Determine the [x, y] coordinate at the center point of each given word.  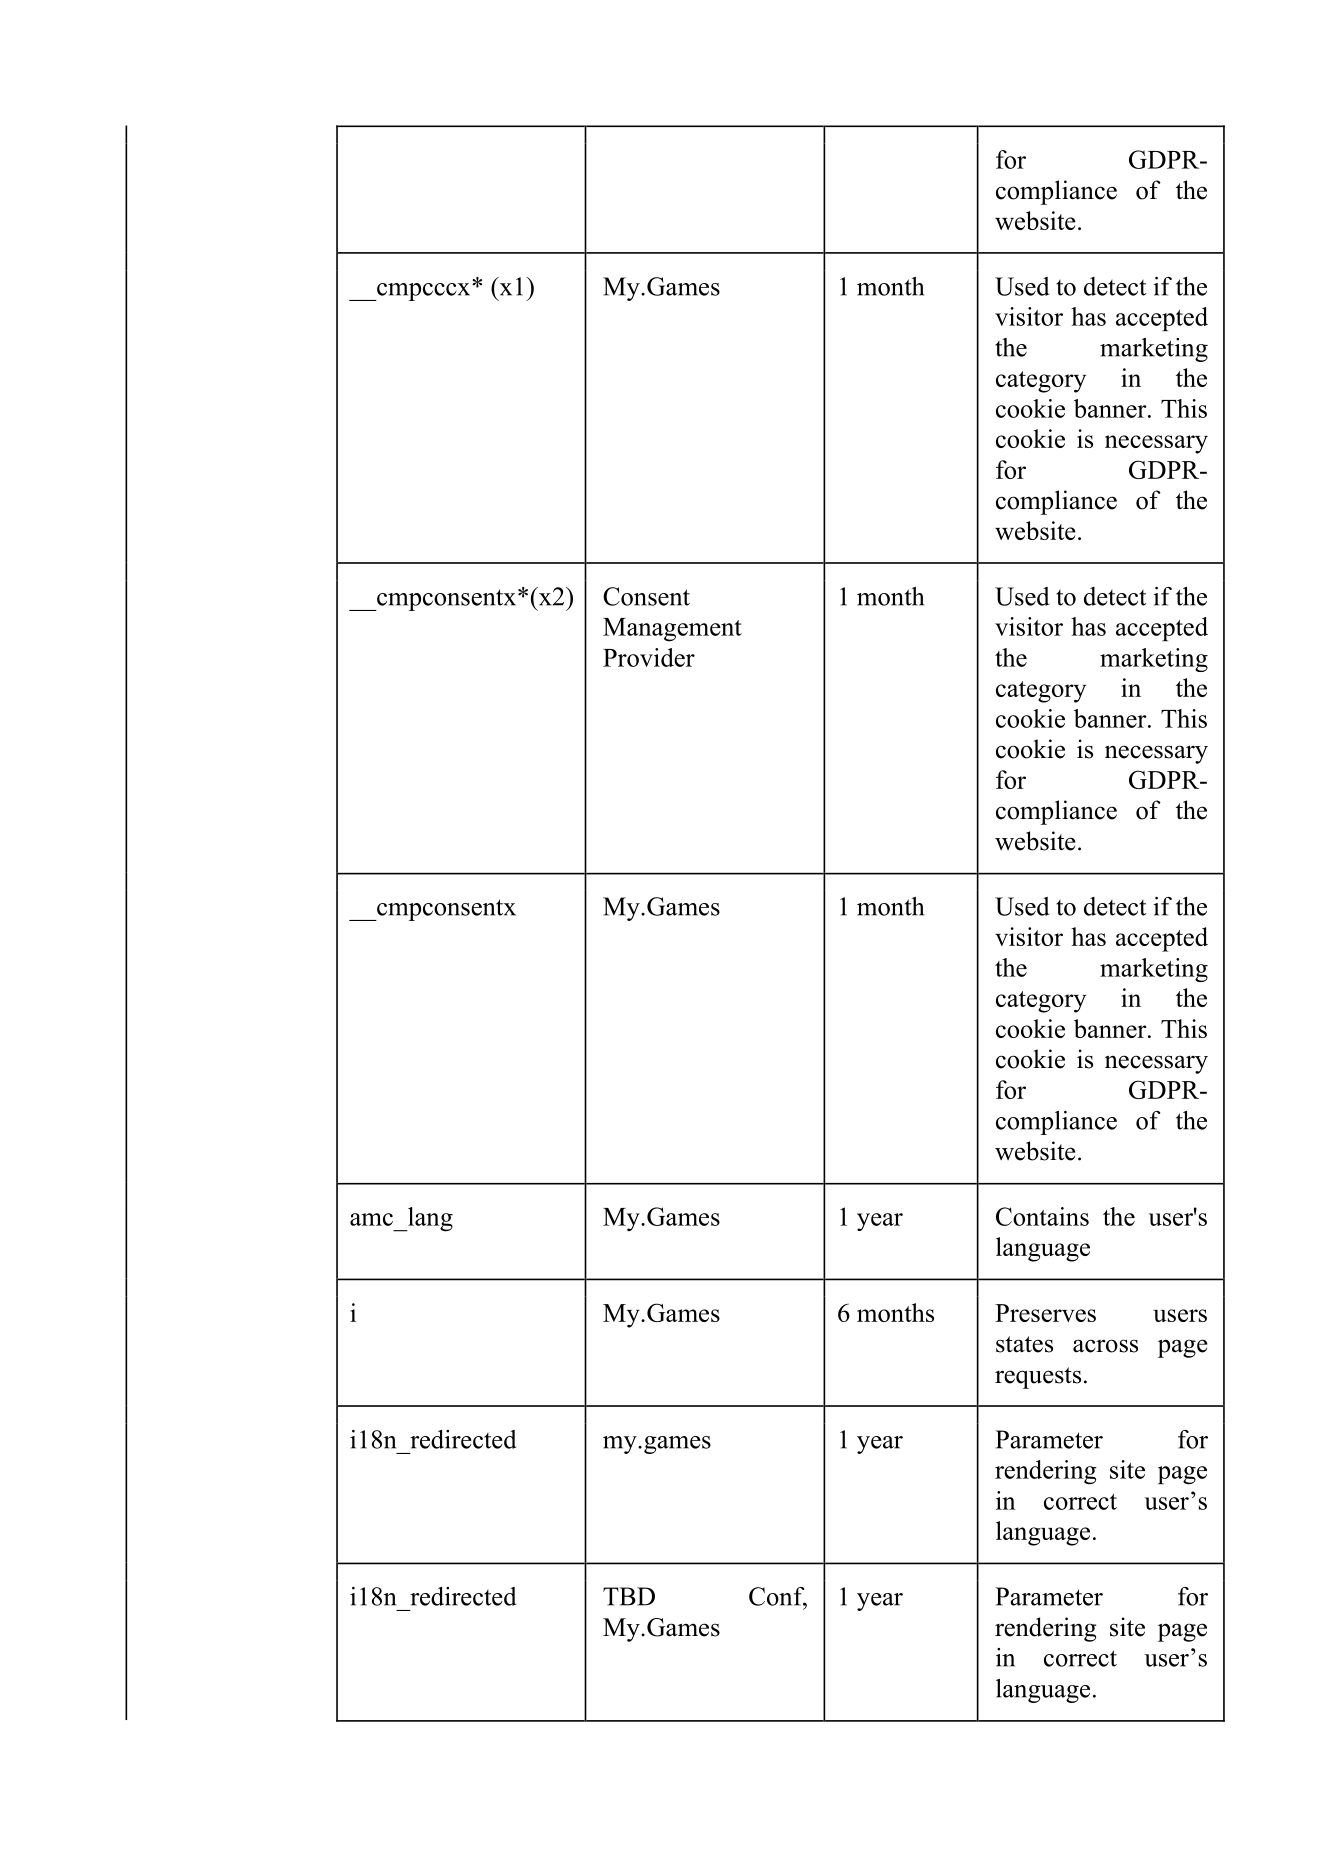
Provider [649, 657]
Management [672, 630]
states [1024, 1344]
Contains [1042, 1216]
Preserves [1045, 1313]
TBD [629, 1596]
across [1105, 1346]
